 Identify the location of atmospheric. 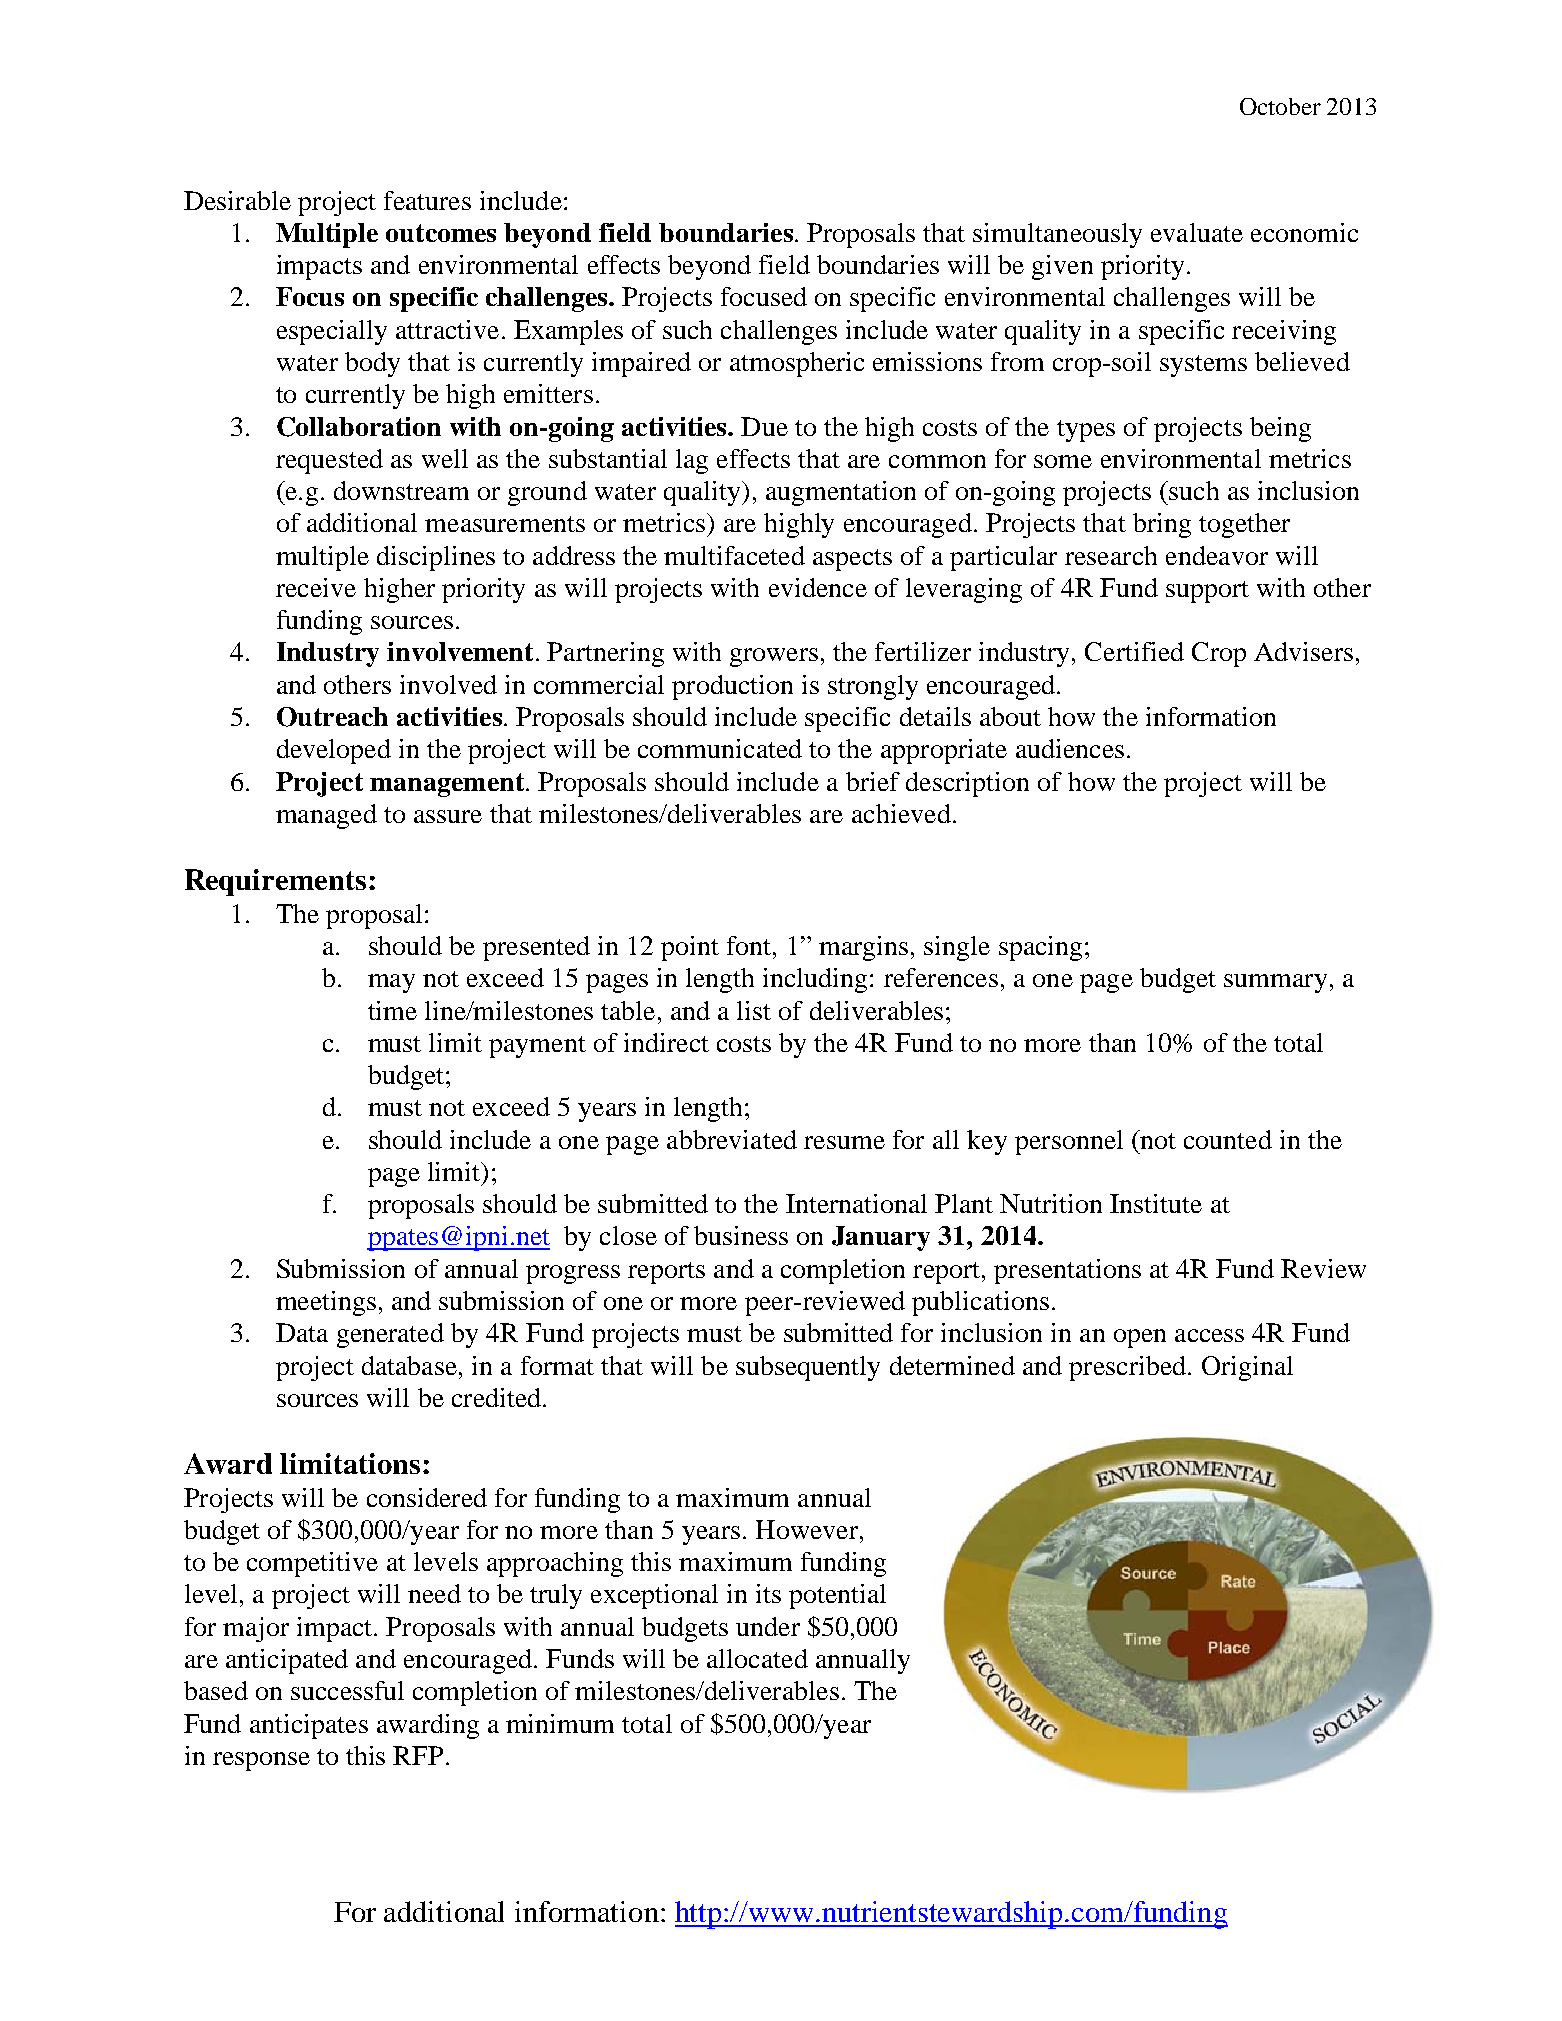
(797, 364).
